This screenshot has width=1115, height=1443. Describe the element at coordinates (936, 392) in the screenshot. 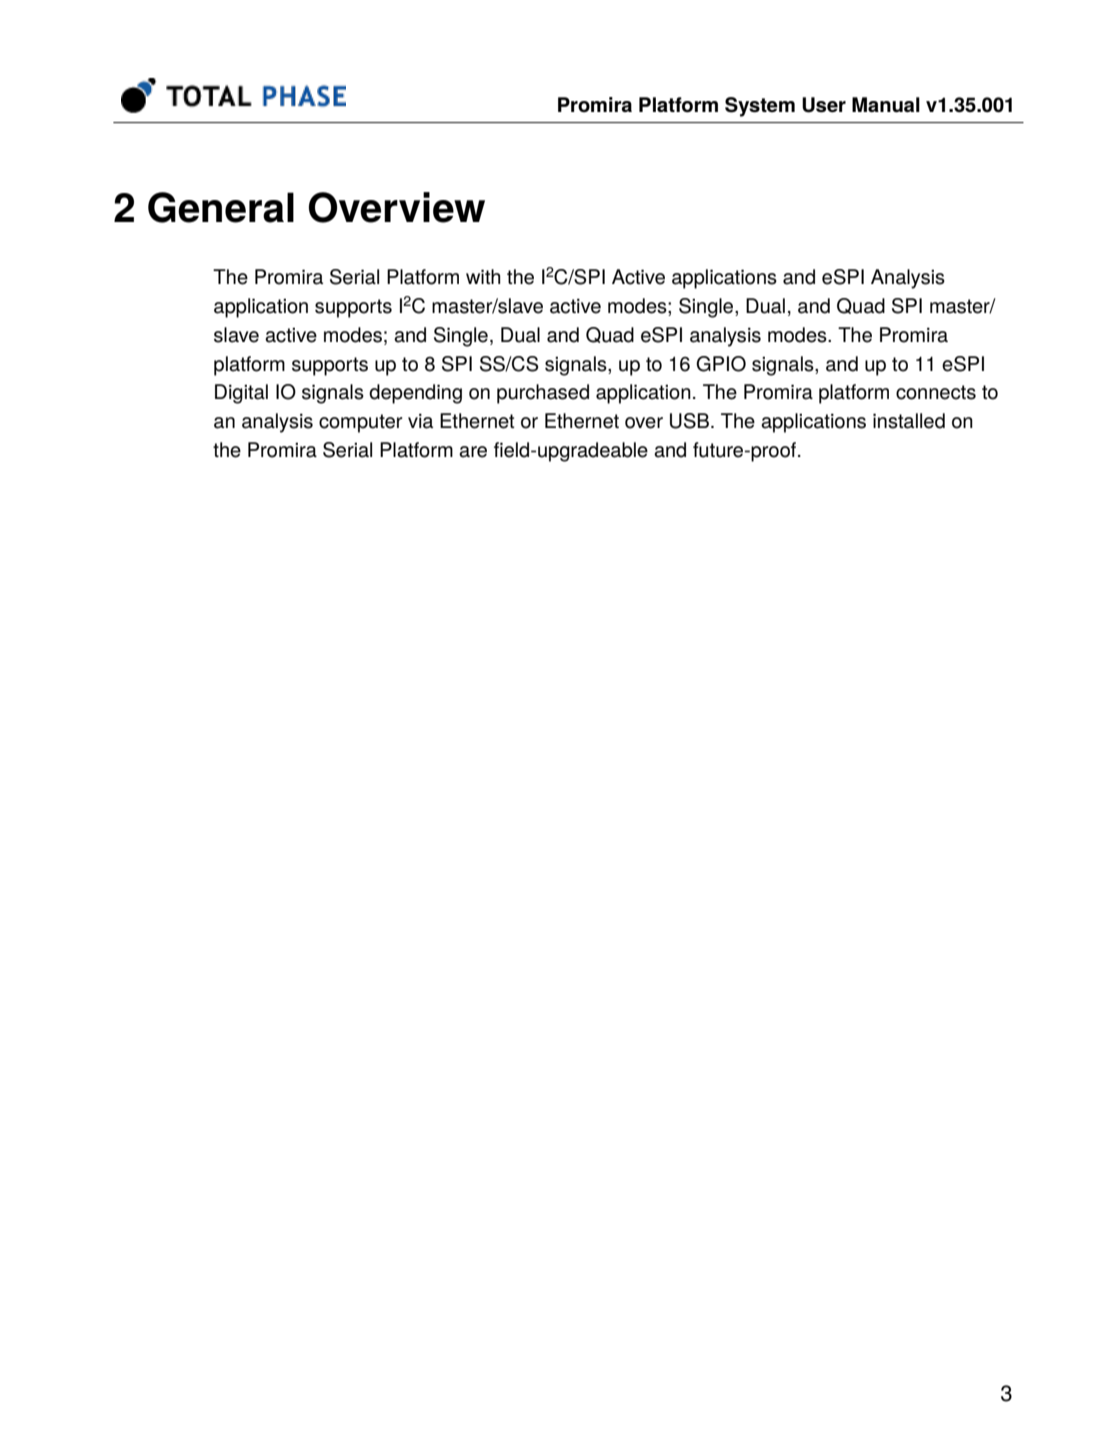

I see `connects` at that location.
